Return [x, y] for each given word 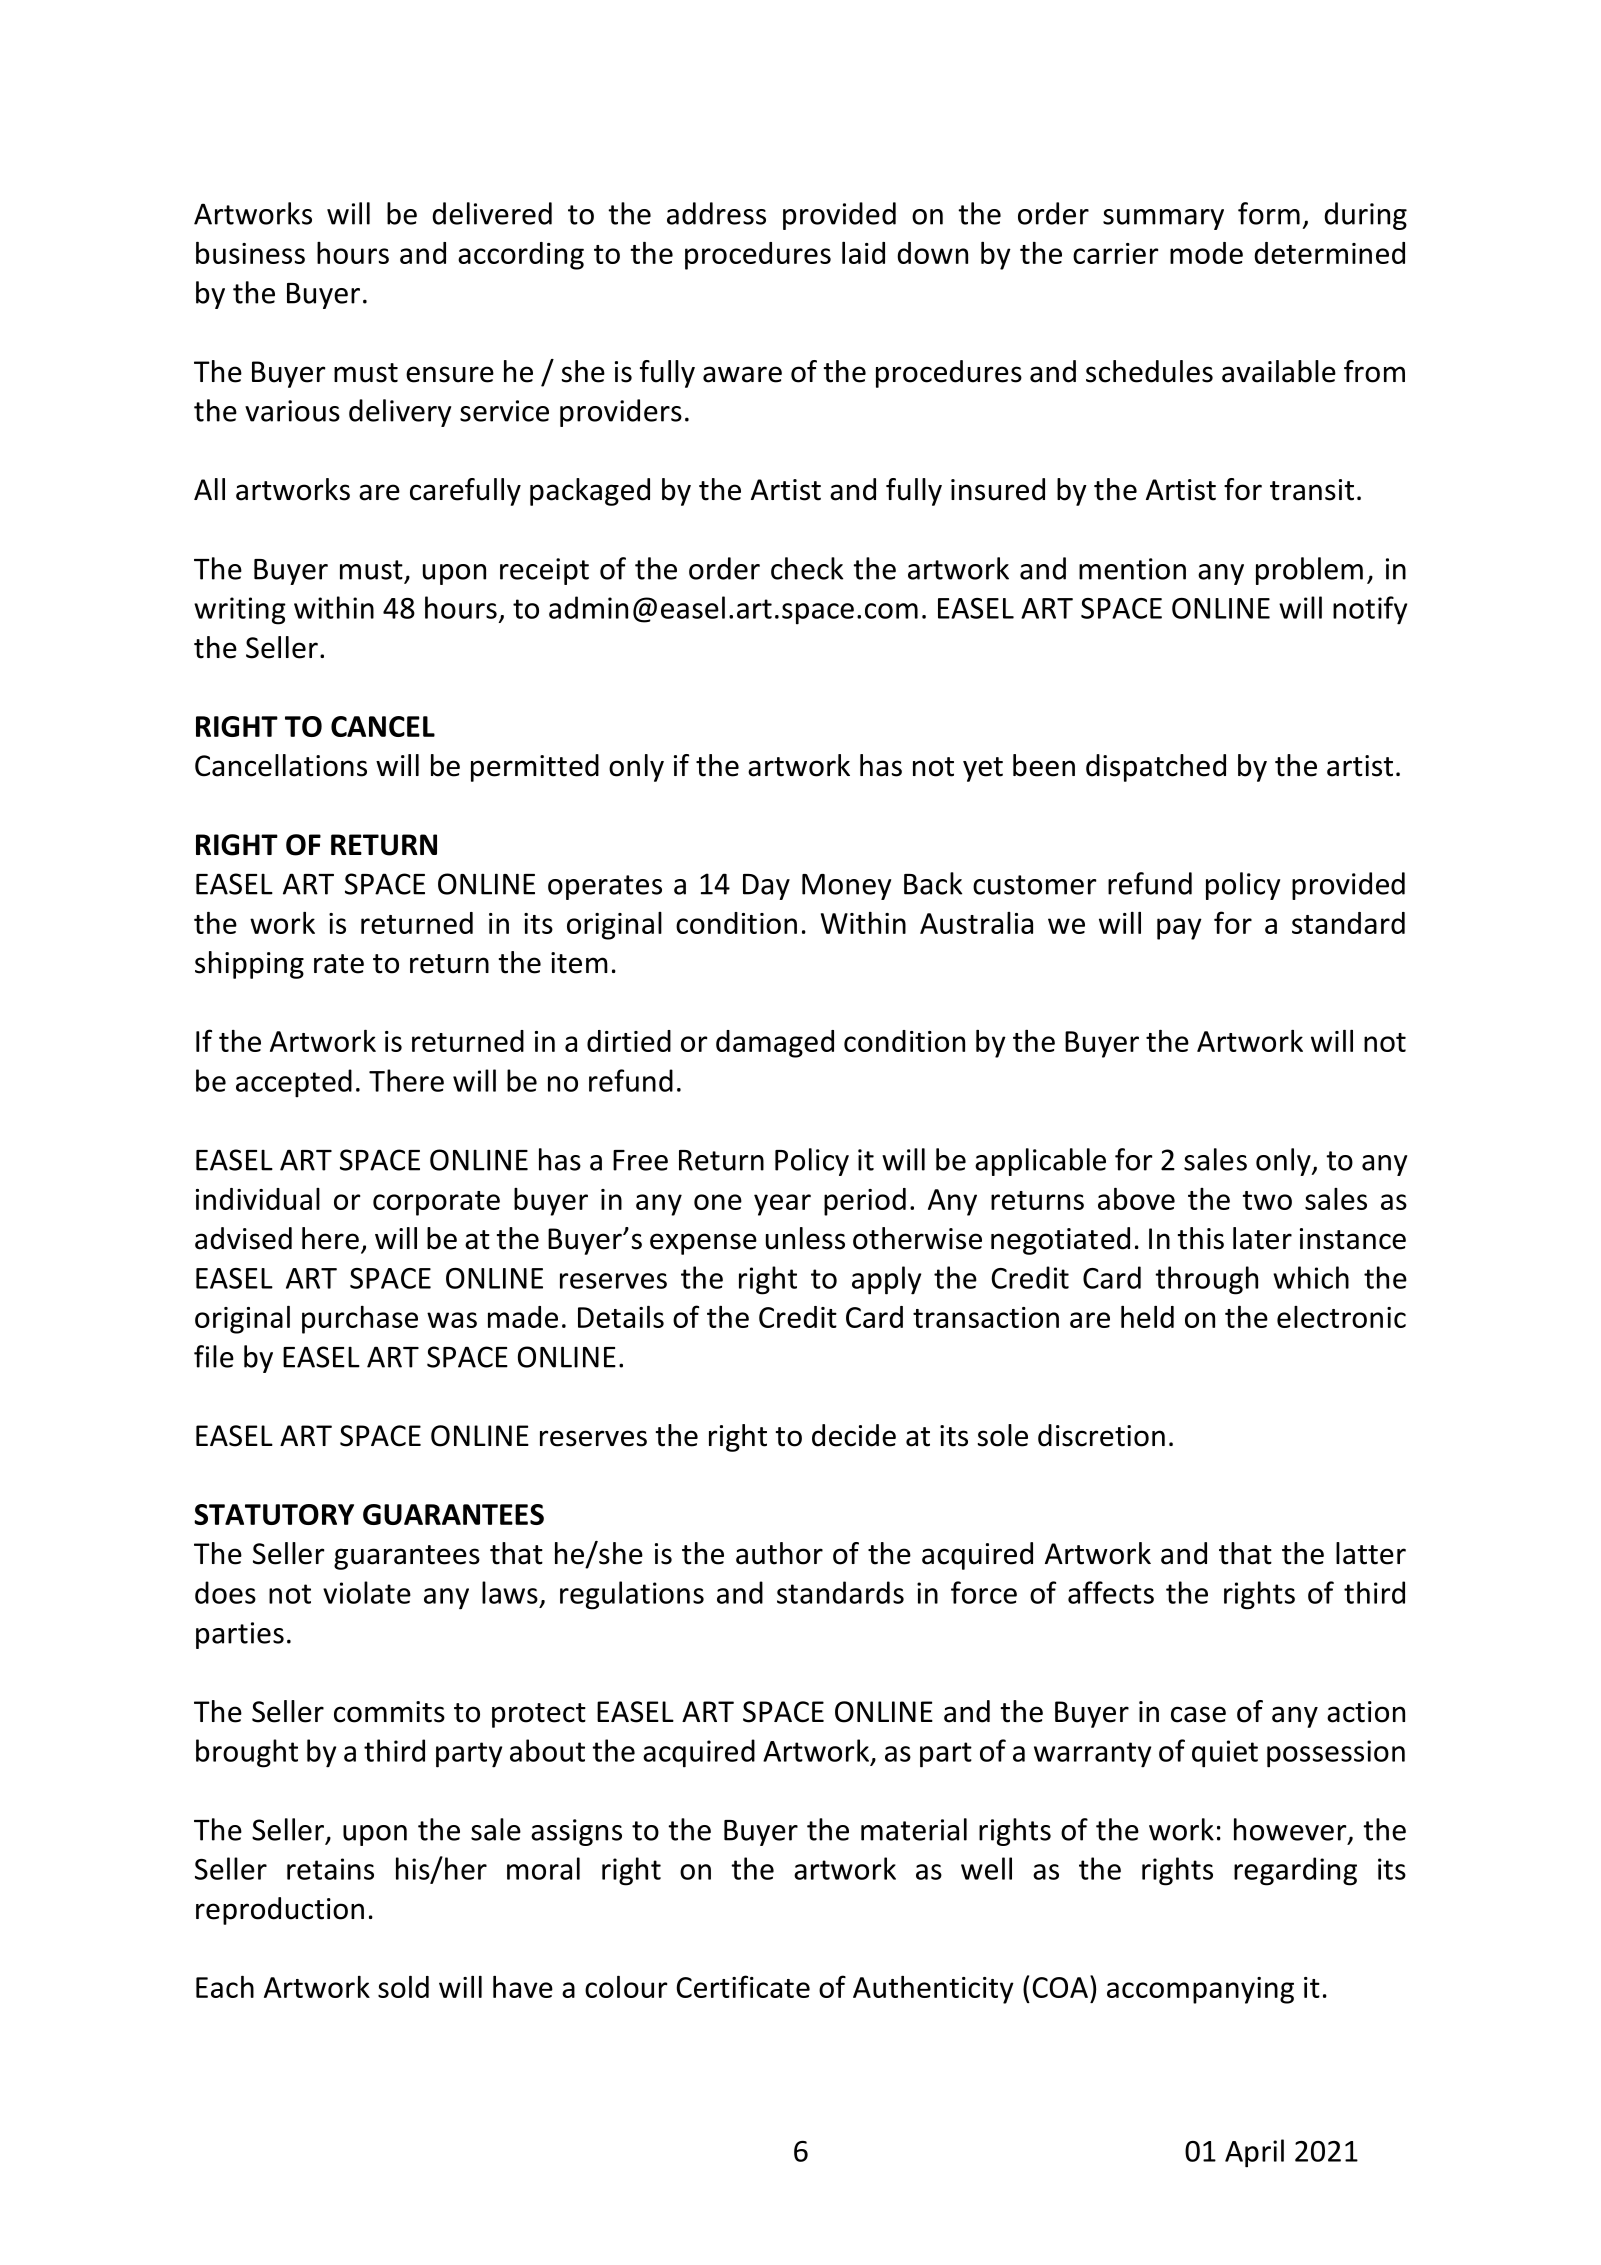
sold [403, 1987]
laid [863, 253]
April [1254, 2153]
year [782, 1205]
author [779, 1553]
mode [1206, 253]
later [1262, 1238]
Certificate [743, 1986]
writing [240, 611]
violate [367, 1592]
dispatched [1156, 768]
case [1198, 1714]
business [250, 253]
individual [258, 1199]
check [807, 568]
